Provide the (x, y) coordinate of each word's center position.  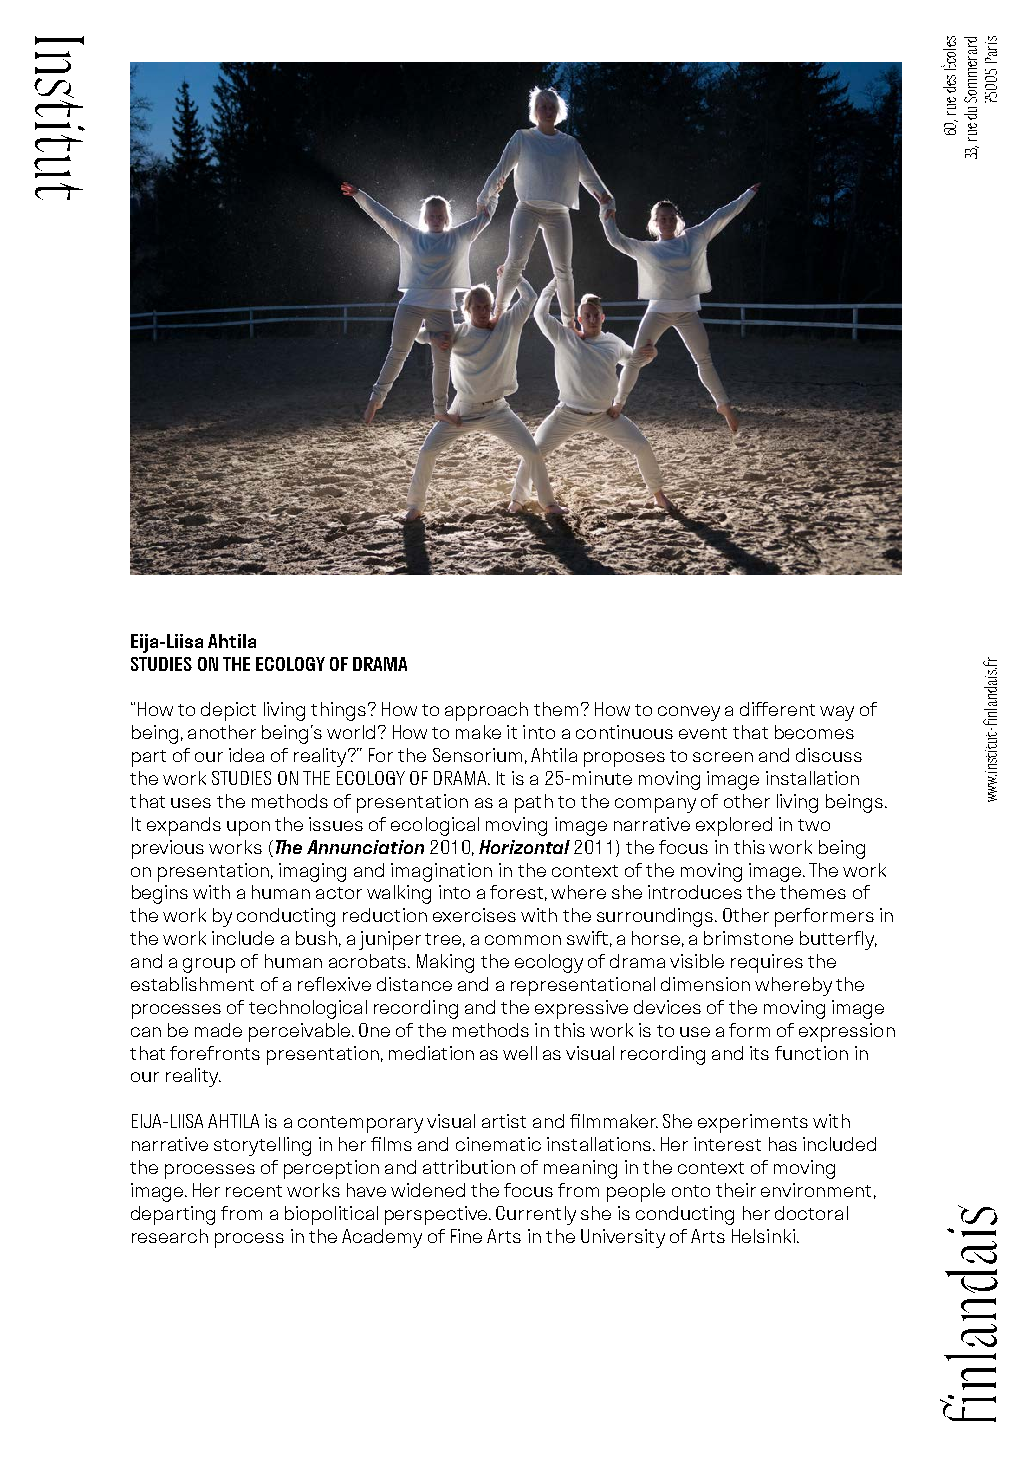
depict (228, 711)
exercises (474, 915)
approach (486, 711)
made (218, 1030)
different (777, 709)
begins (160, 894)
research (170, 1236)
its (759, 1053)
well (520, 1053)
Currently (536, 1215)
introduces (695, 892)
